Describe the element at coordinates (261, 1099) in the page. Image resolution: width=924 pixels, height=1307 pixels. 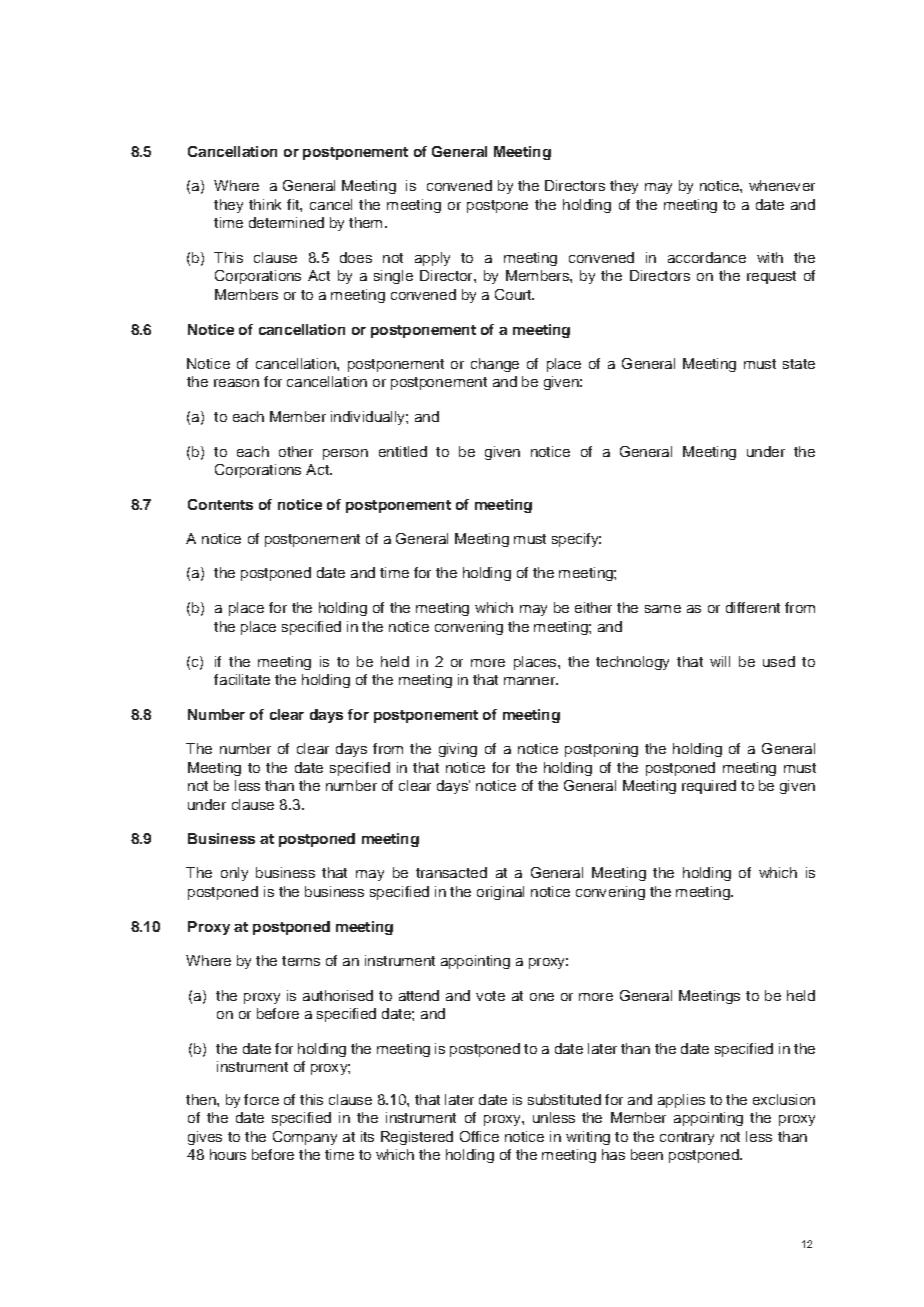
I see `force` at that location.
